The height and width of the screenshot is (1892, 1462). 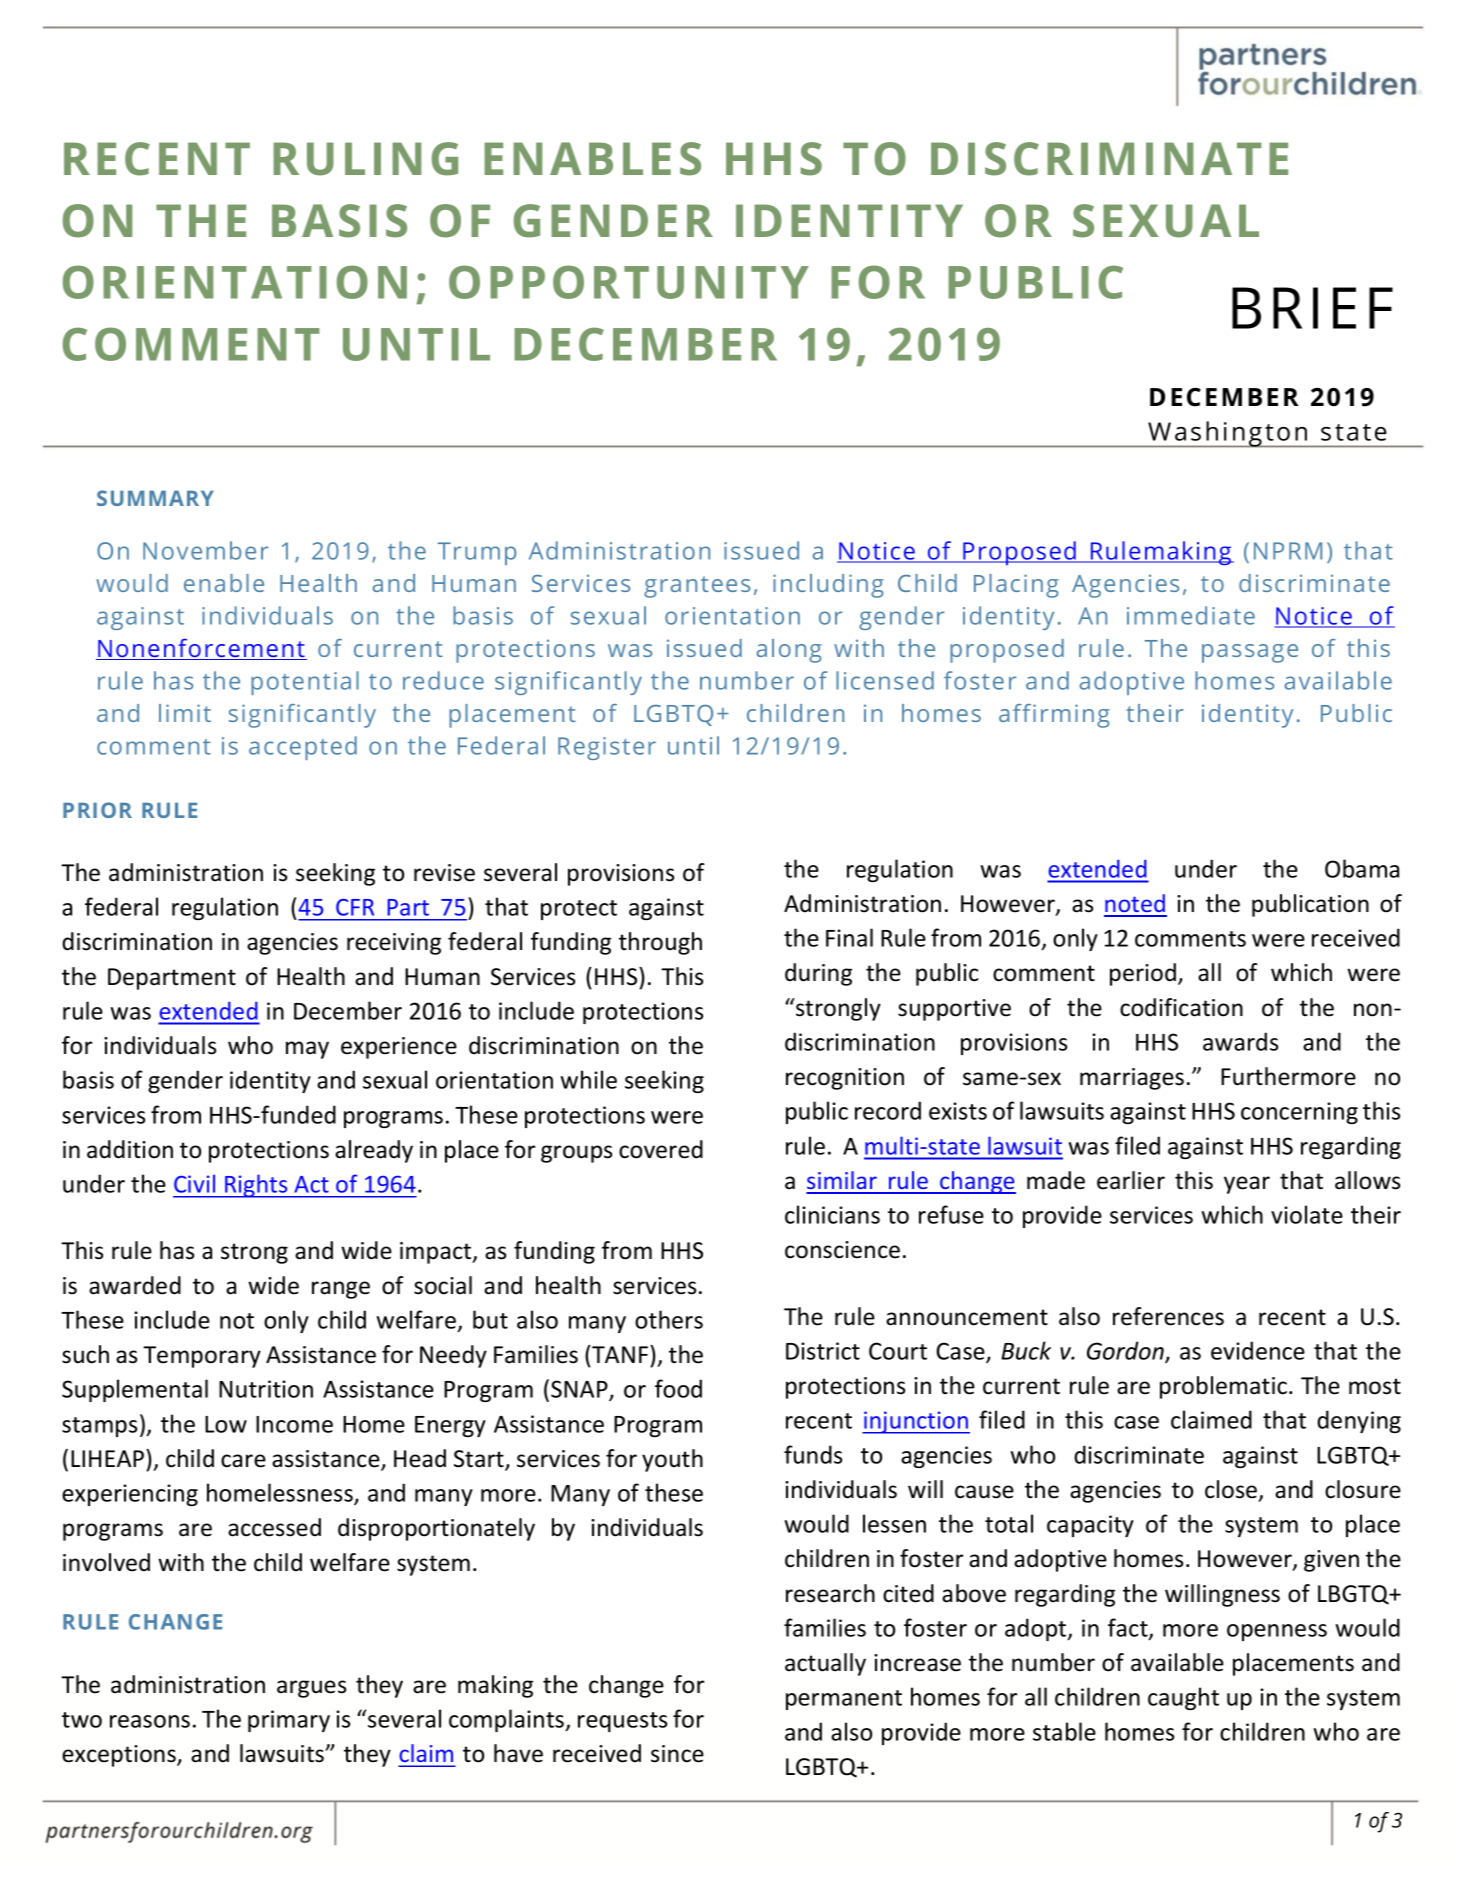 What do you see at coordinates (1144, 974) in the screenshot?
I see `period` at bounding box center [1144, 974].
